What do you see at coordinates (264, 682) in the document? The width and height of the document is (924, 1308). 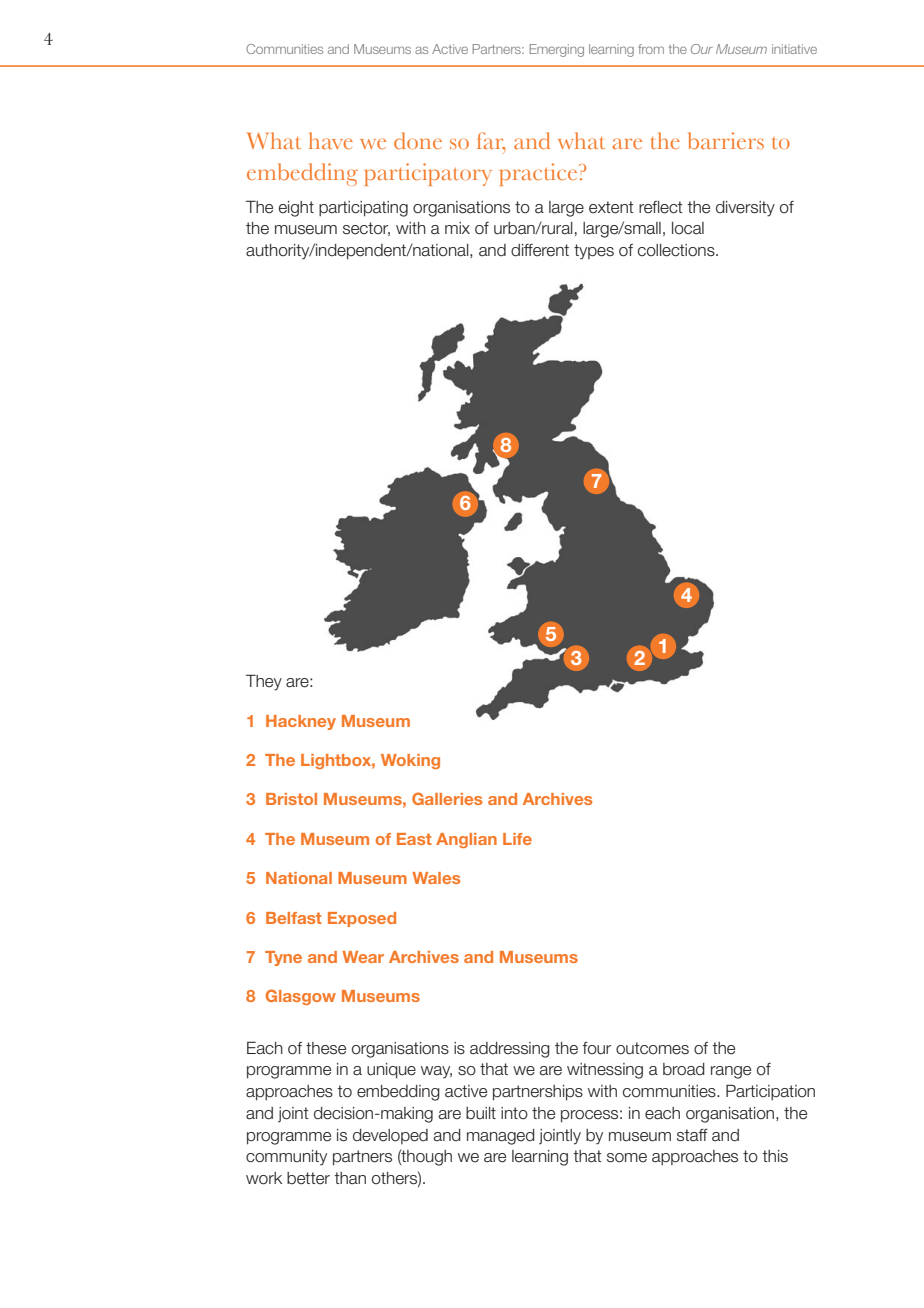 I see `They` at bounding box center [264, 682].
